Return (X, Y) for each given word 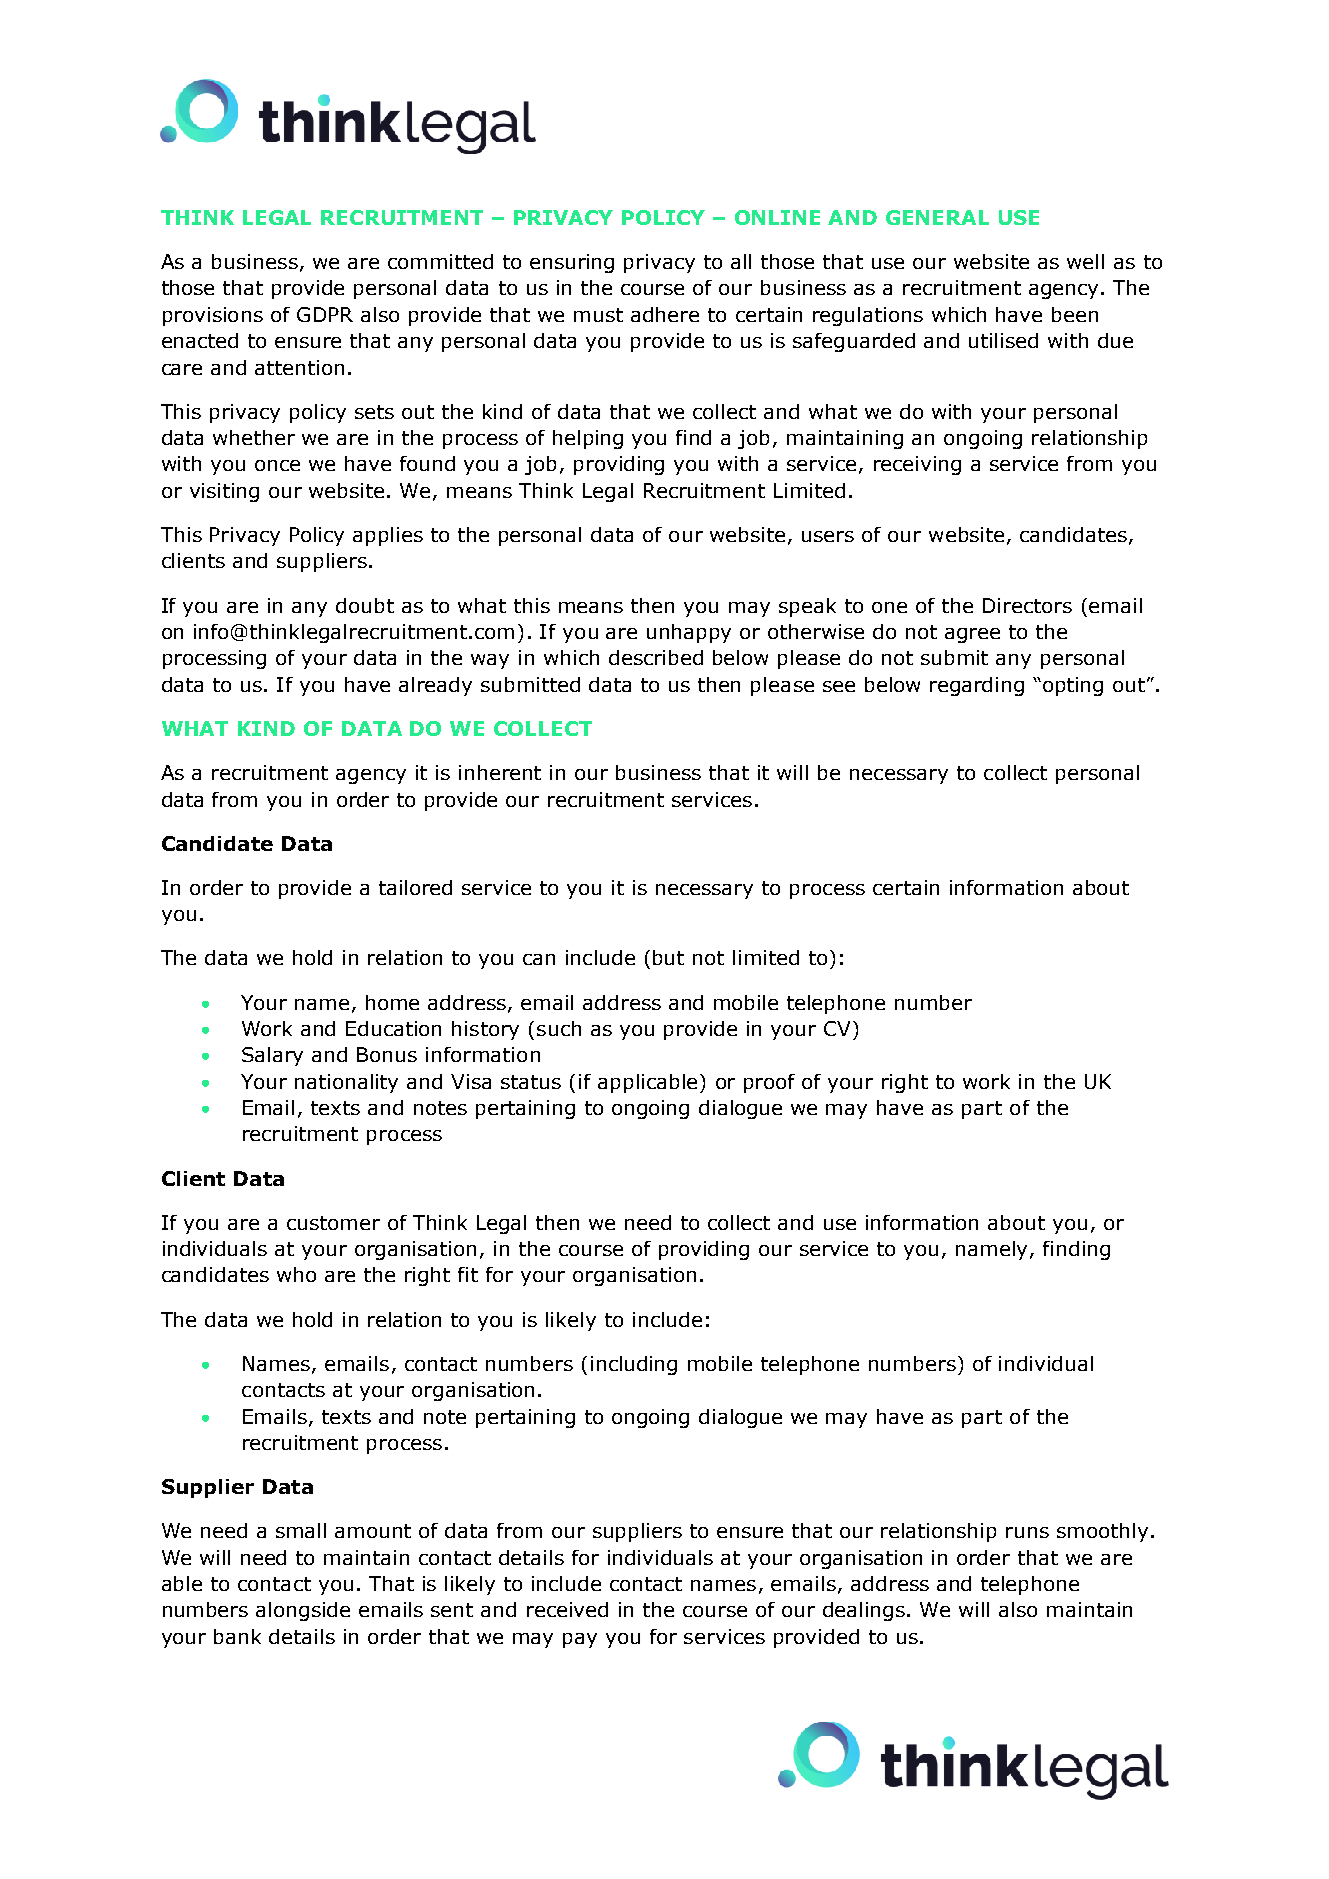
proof (769, 1083)
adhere (665, 314)
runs (1027, 1532)
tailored (415, 887)
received (567, 1609)
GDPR (325, 314)
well (1085, 261)
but (668, 957)
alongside (303, 1611)
